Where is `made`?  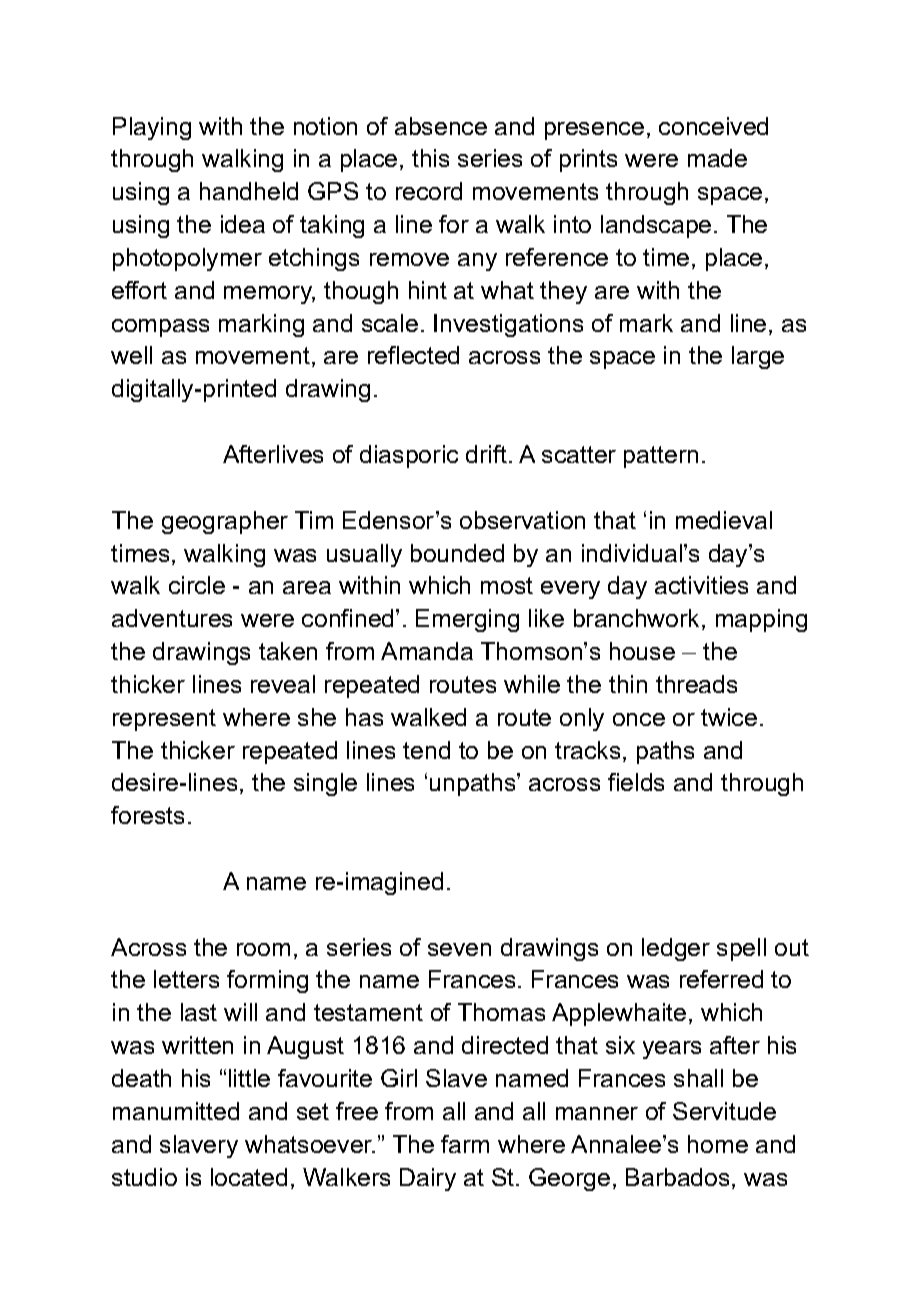
made is located at coordinates (717, 158).
